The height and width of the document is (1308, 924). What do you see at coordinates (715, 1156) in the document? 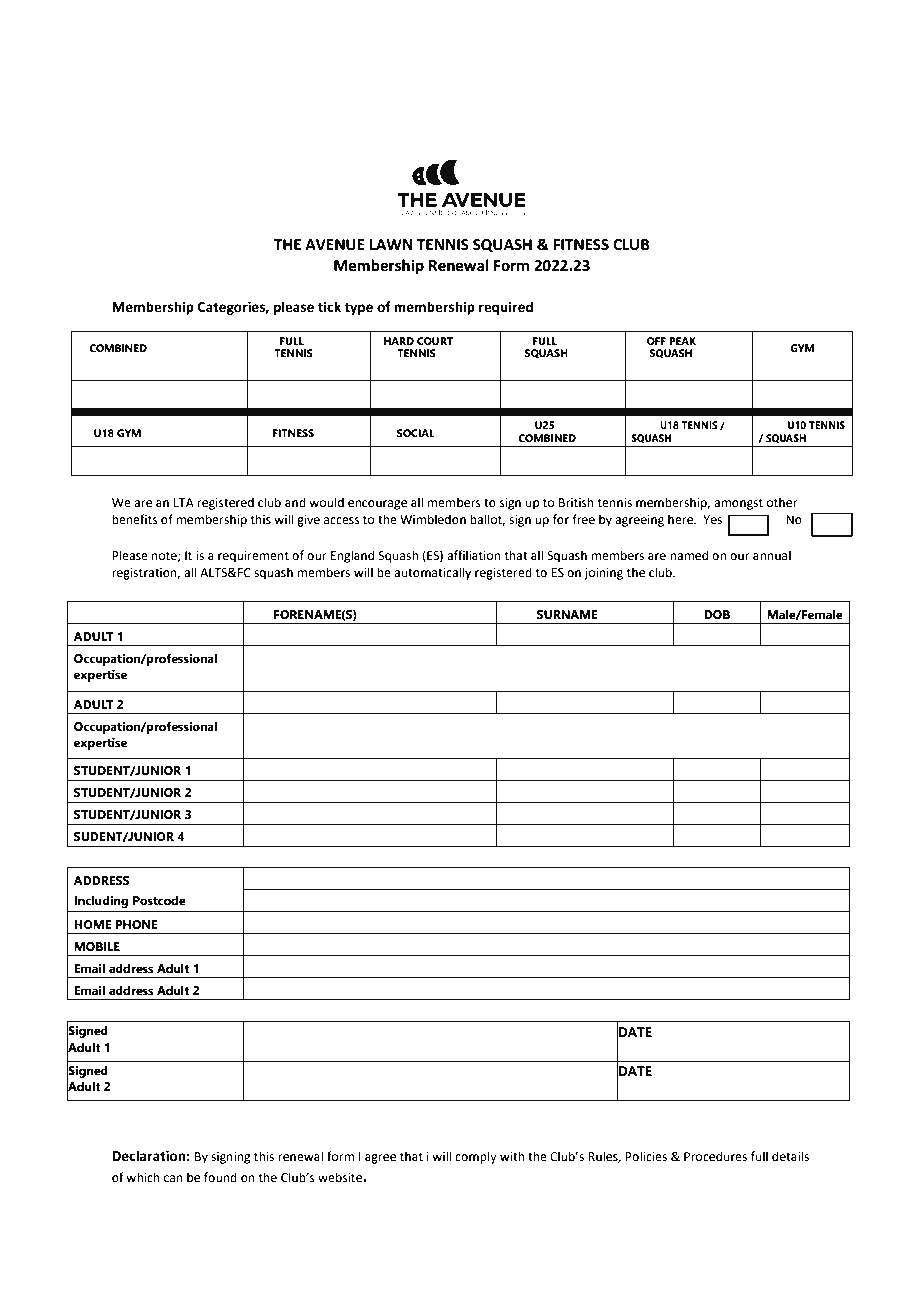
I see `Procedures` at bounding box center [715, 1156].
